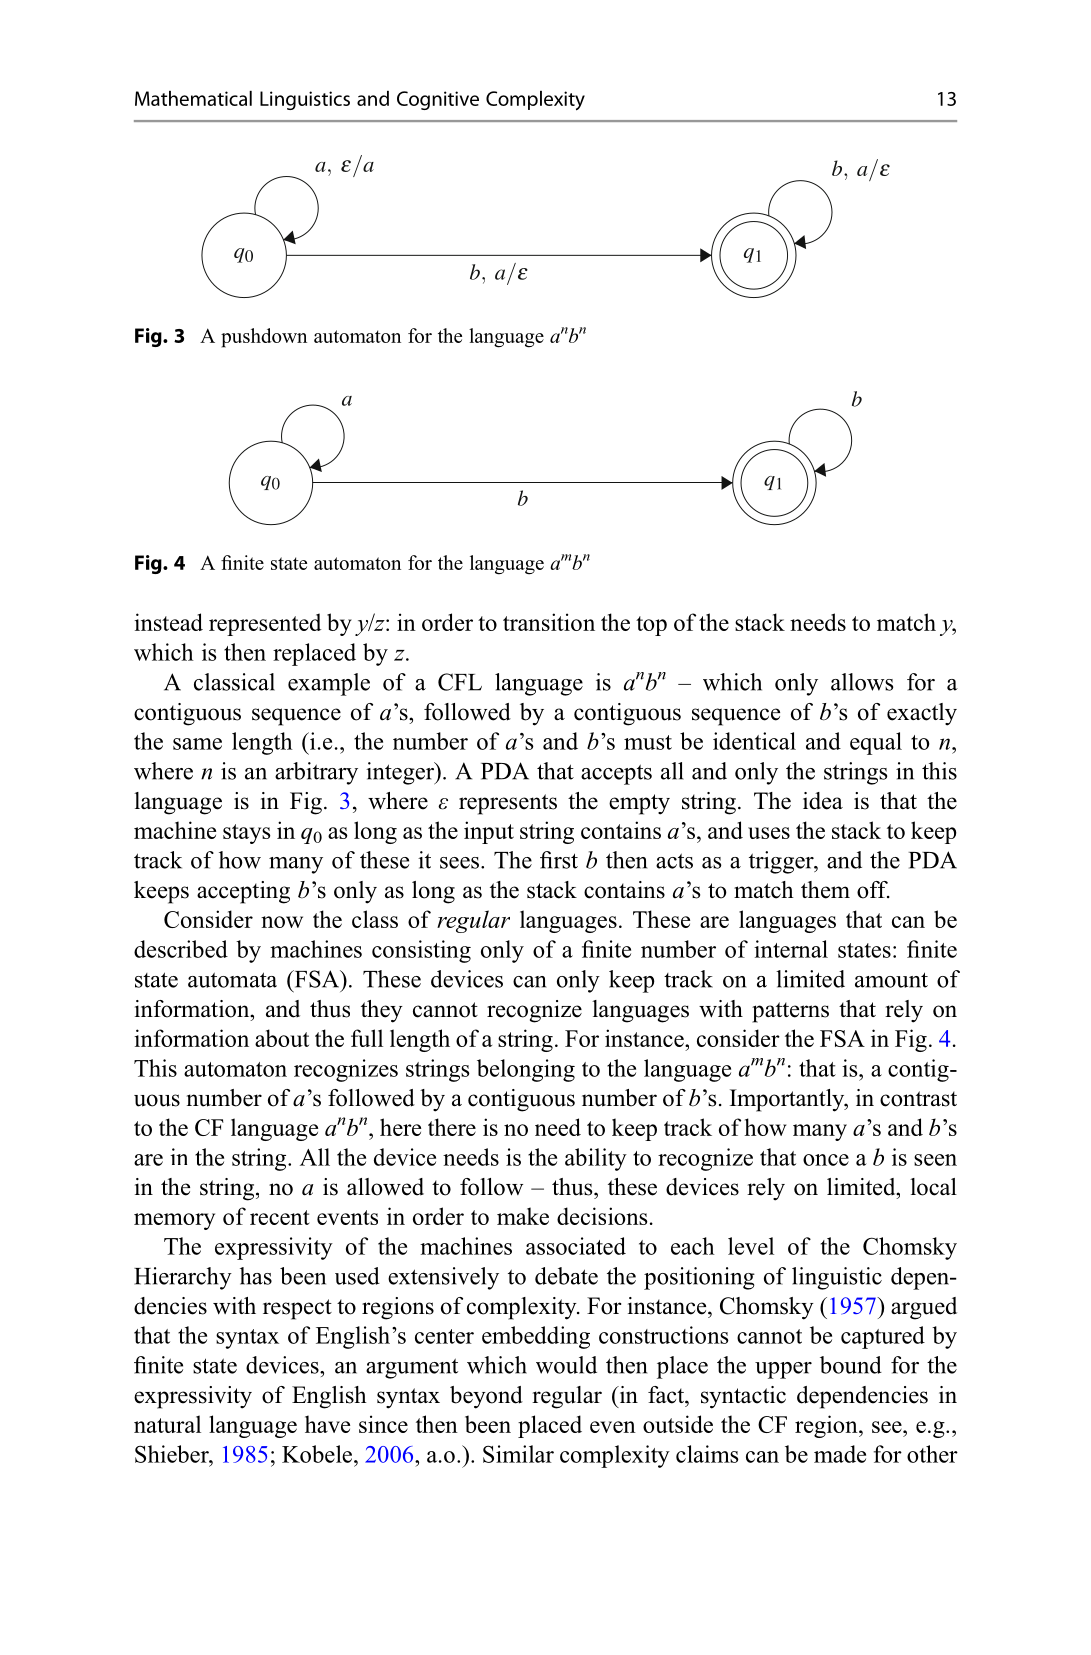 This page has width=1091, height=1655. Describe the element at coordinates (264, 338) in the page. I see `pushdown` at that location.
